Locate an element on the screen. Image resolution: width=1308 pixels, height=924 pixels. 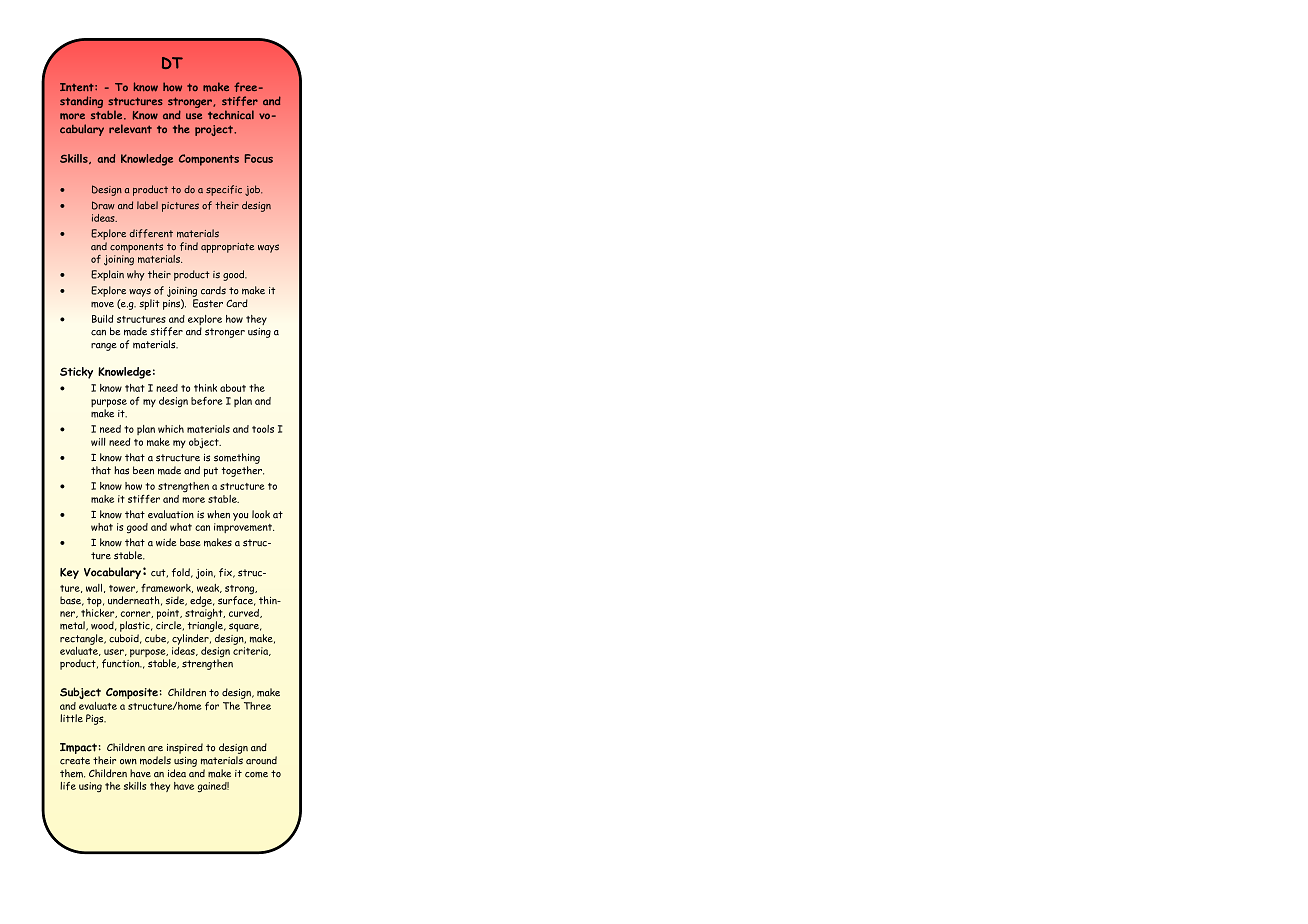
label is located at coordinates (147, 205).
